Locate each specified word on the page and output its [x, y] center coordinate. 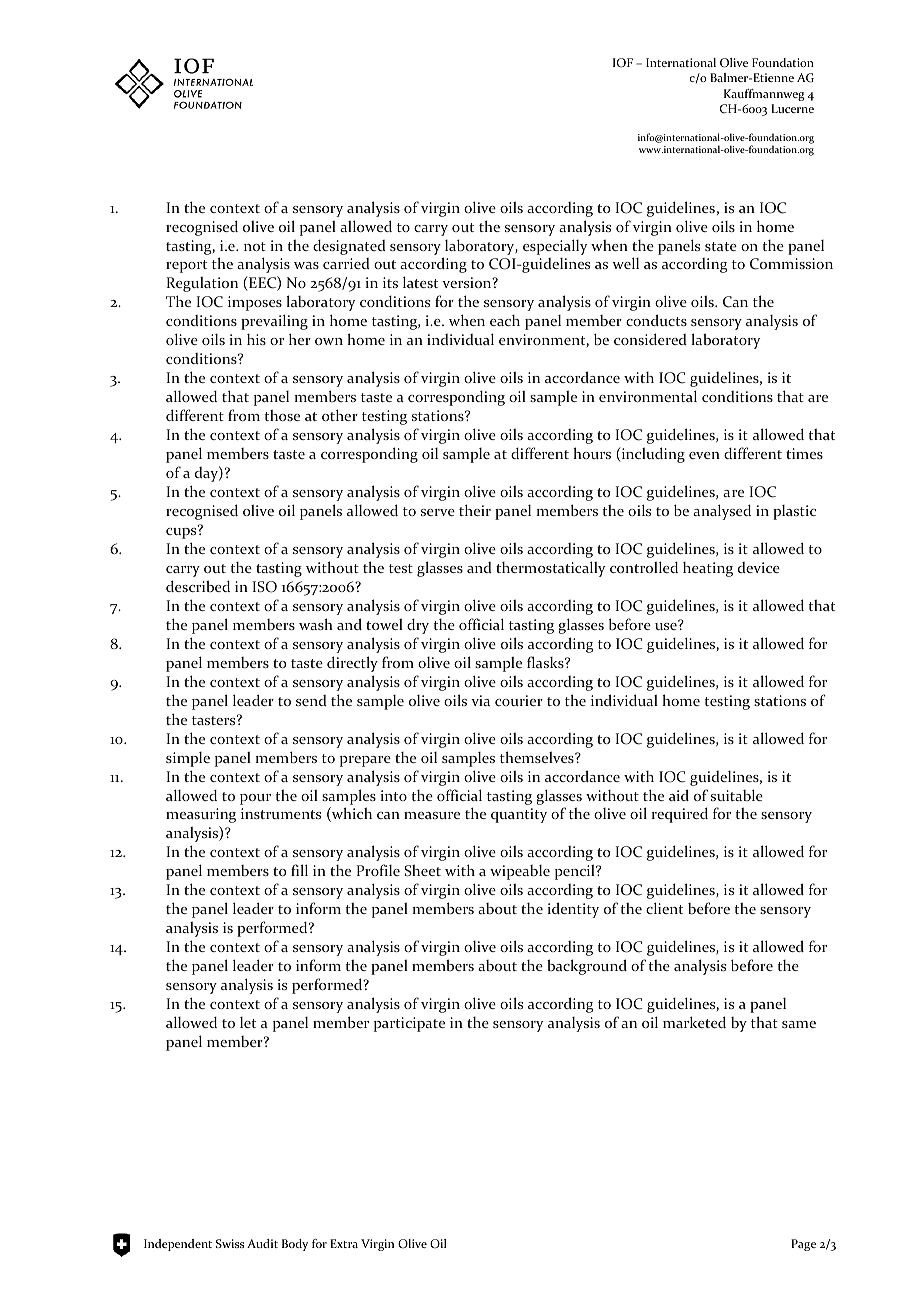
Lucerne [792, 108]
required [680, 815]
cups [182, 532]
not [255, 246]
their [475, 510]
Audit [262, 1243]
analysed [722, 512]
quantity [519, 815]
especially [555, 247]
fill [299, 870]
